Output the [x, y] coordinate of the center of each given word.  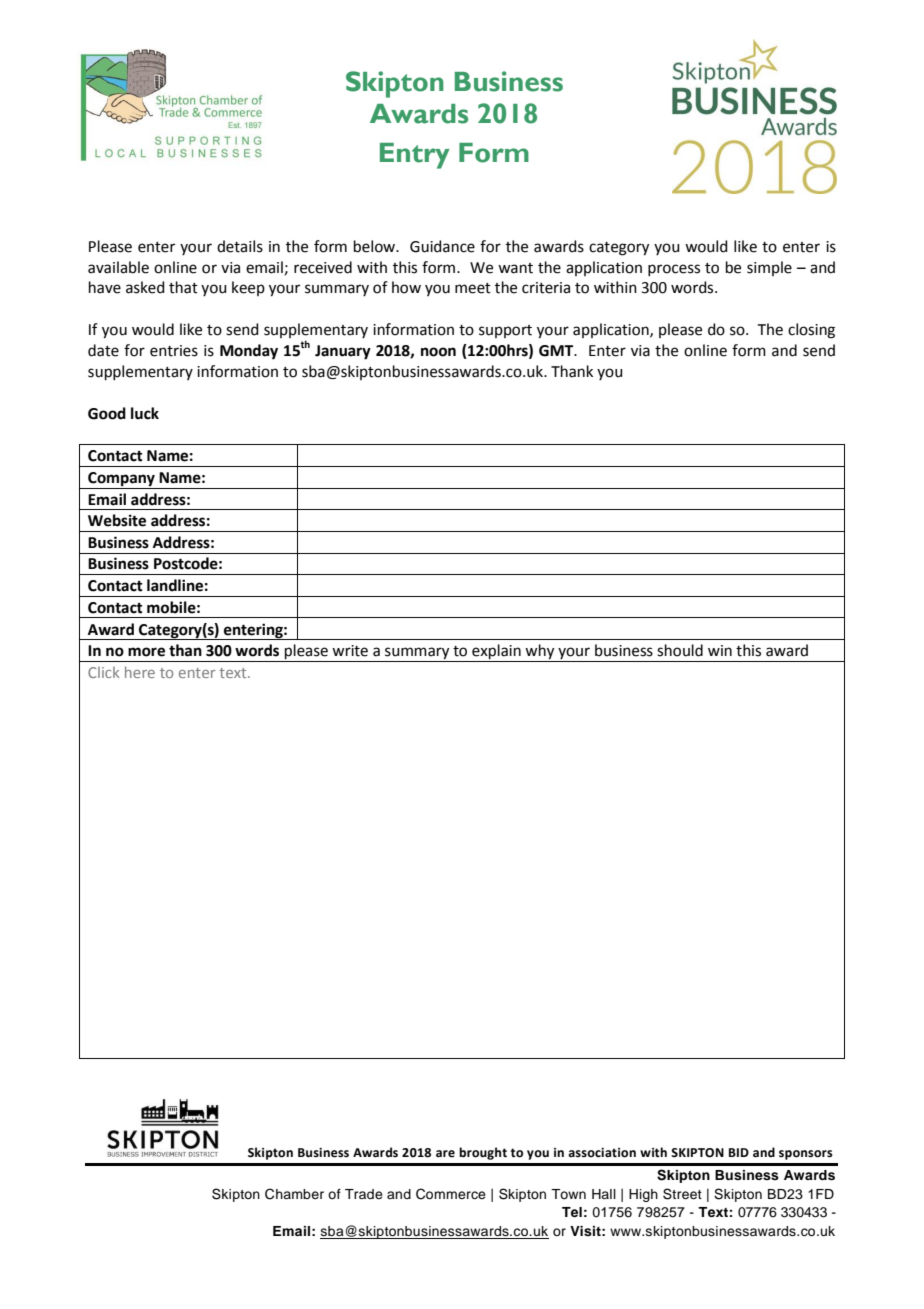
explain [496, 653]
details [240, 246]
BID [739, 1152]
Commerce [451, 1194]
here [140, 672]
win [720, 650]
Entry [415, 156]
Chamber [294, 1194]
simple [769, 268]
